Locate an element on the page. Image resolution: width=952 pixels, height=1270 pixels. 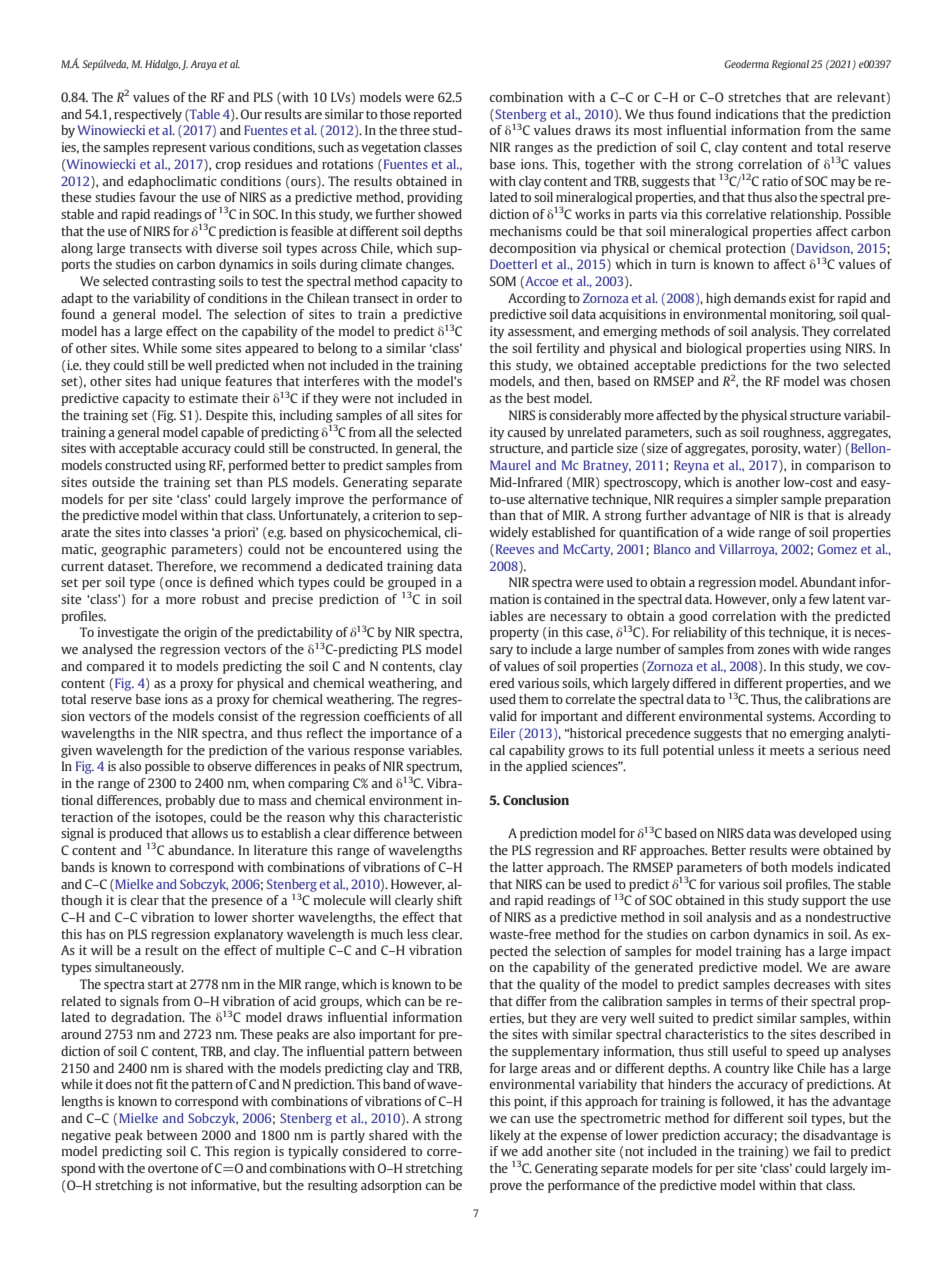
respectively is located at coordinates (148, 115).
